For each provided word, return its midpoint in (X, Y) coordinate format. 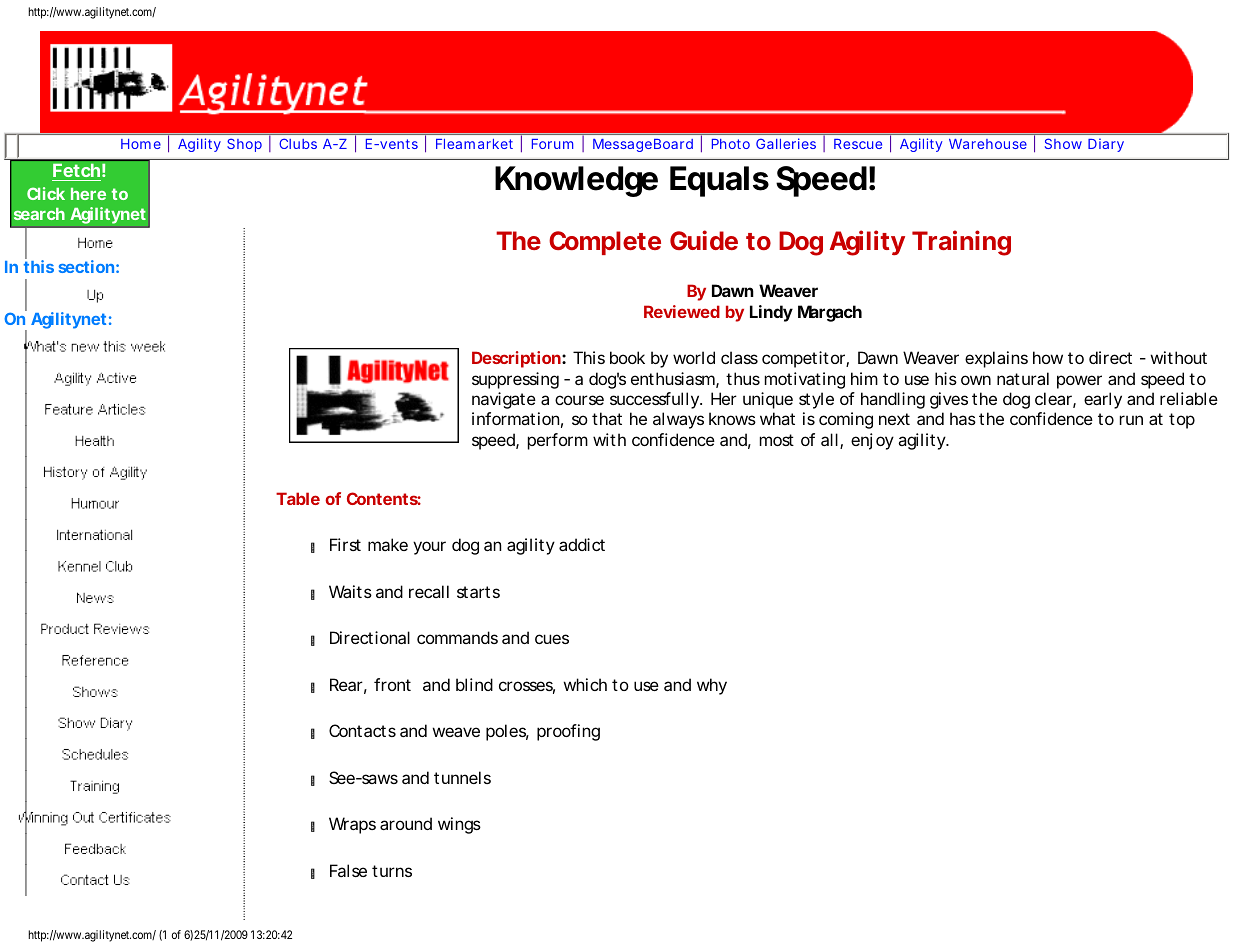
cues (552, 639)
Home (141, 144)
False (348, 870)
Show (1063, 143)
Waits (350, 591)
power (1079, 382)
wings (459, 825)
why (712, 686)
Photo (731, 144)
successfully (654, 400)
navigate (504, 400)
